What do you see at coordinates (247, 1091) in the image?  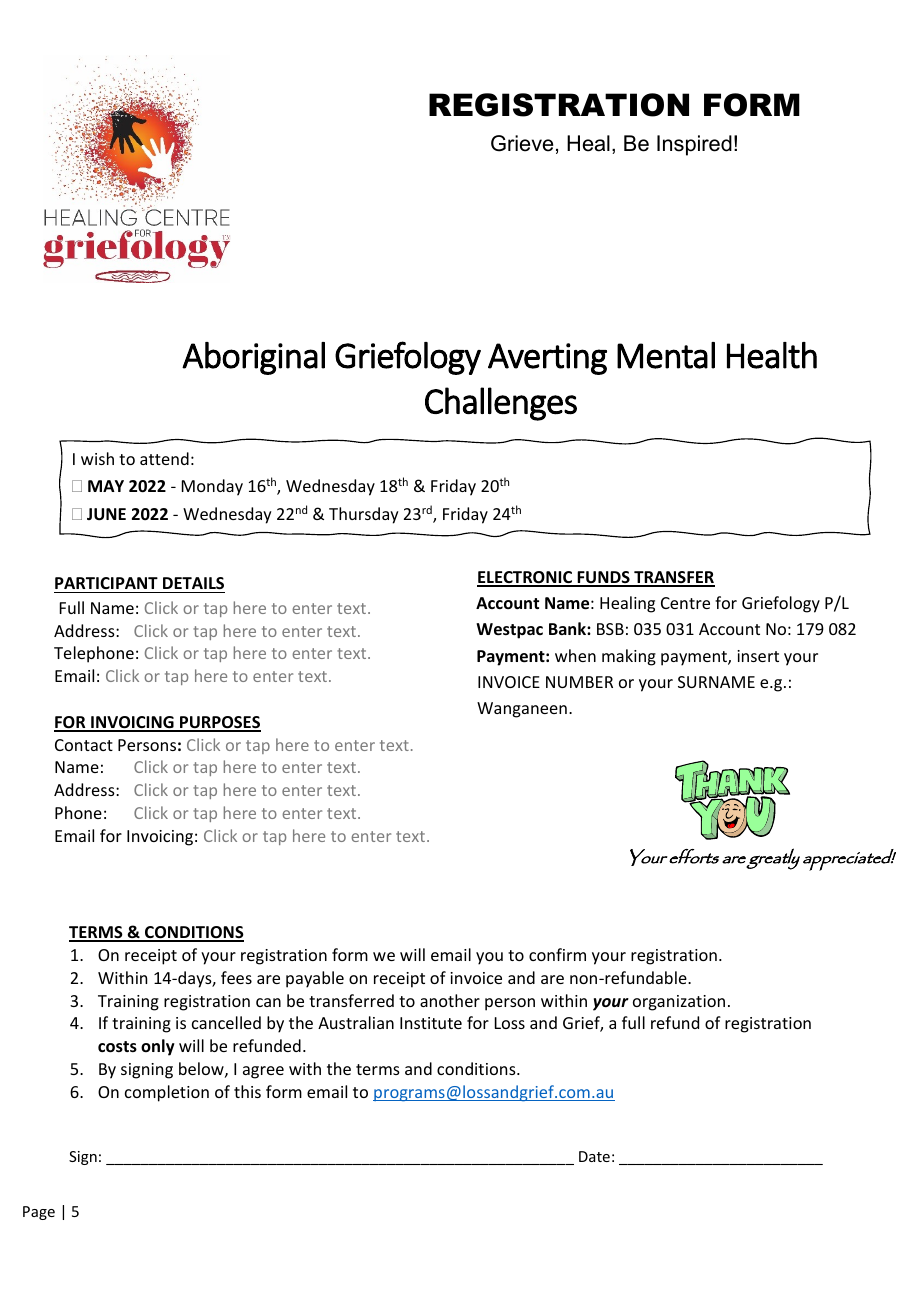 I see `this` at bounding box center [247, 1091].
